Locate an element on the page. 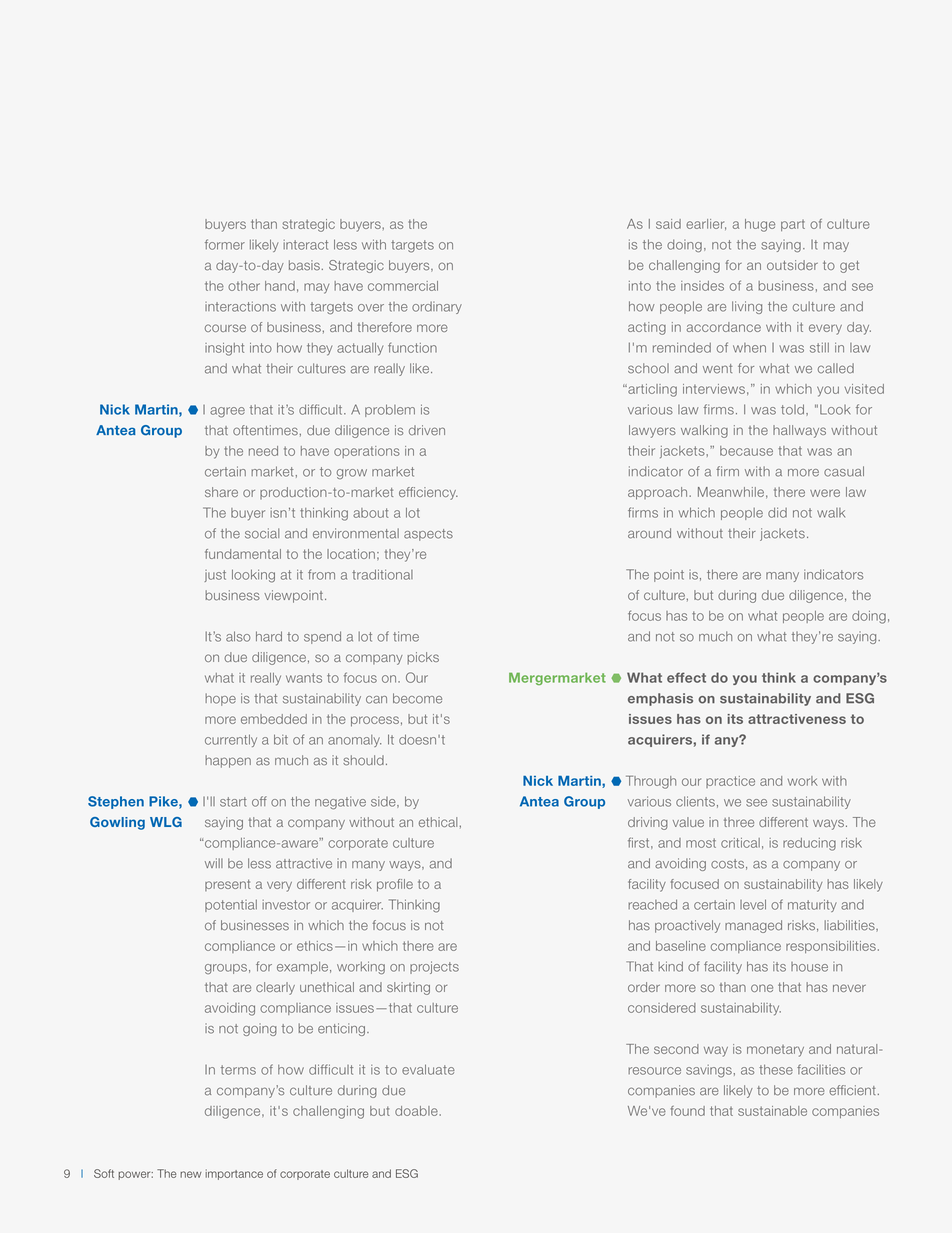 The height and width of the image is (1233, 952). clearly is located at coordinates (275, 988).
